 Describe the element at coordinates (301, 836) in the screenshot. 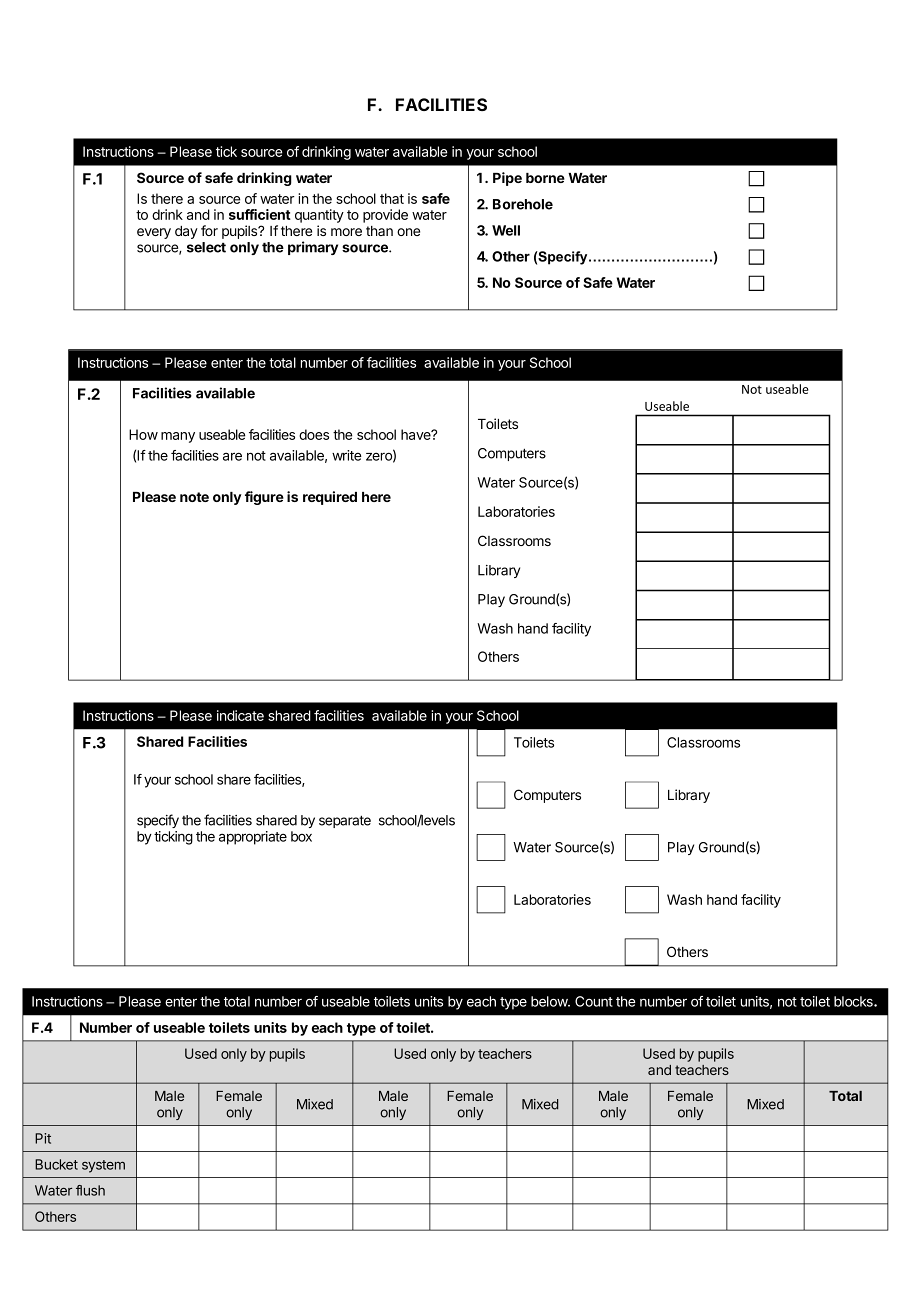

I see `box` at that location.
